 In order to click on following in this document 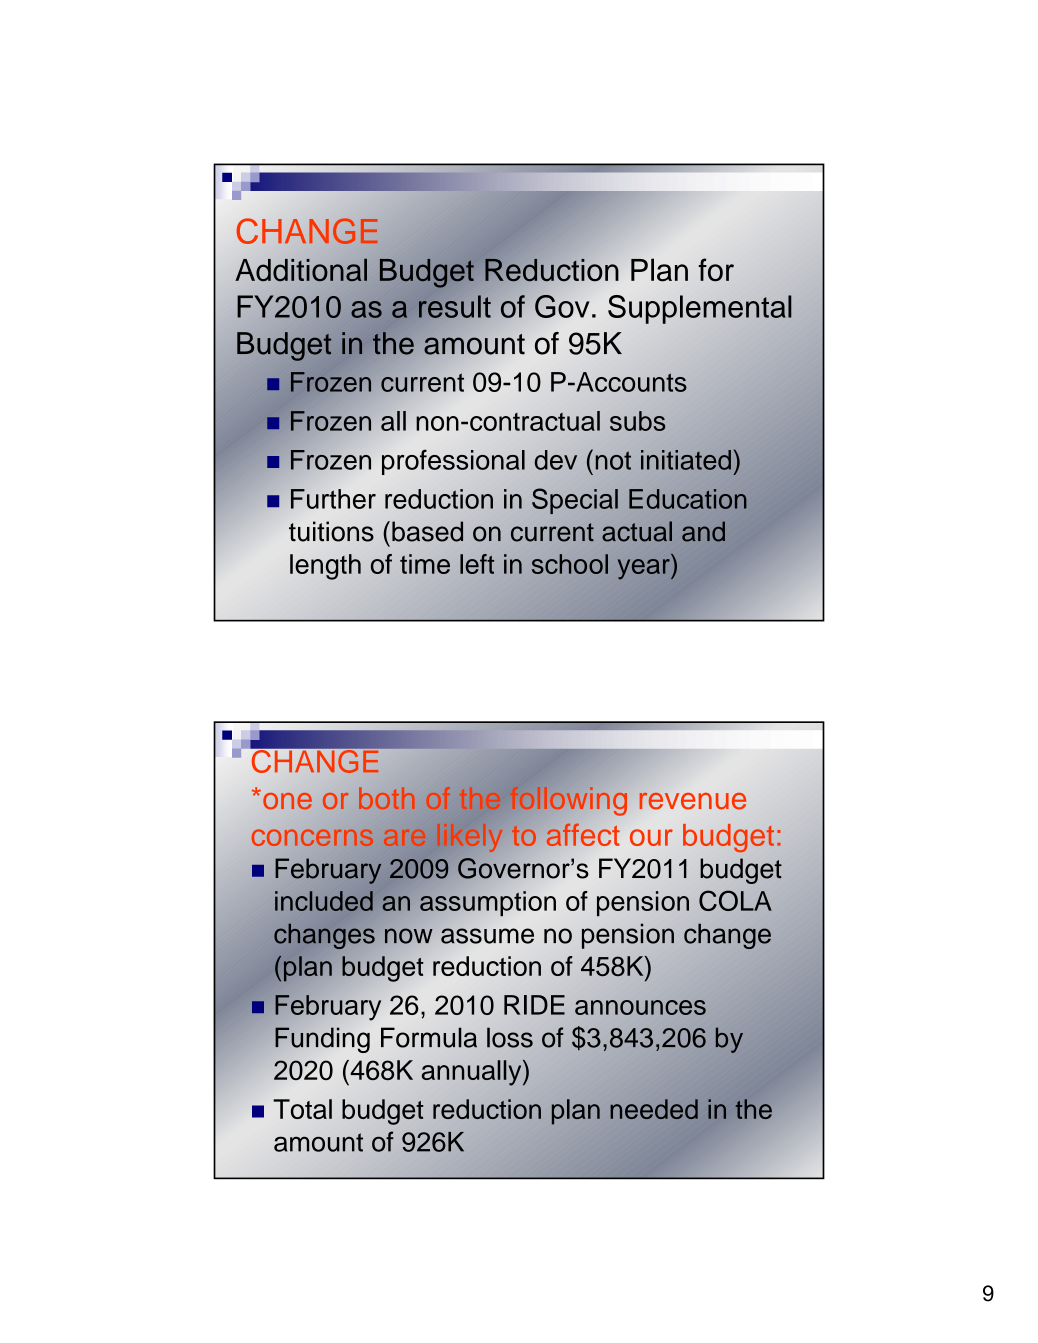, I will do `click(568, 801)`.
